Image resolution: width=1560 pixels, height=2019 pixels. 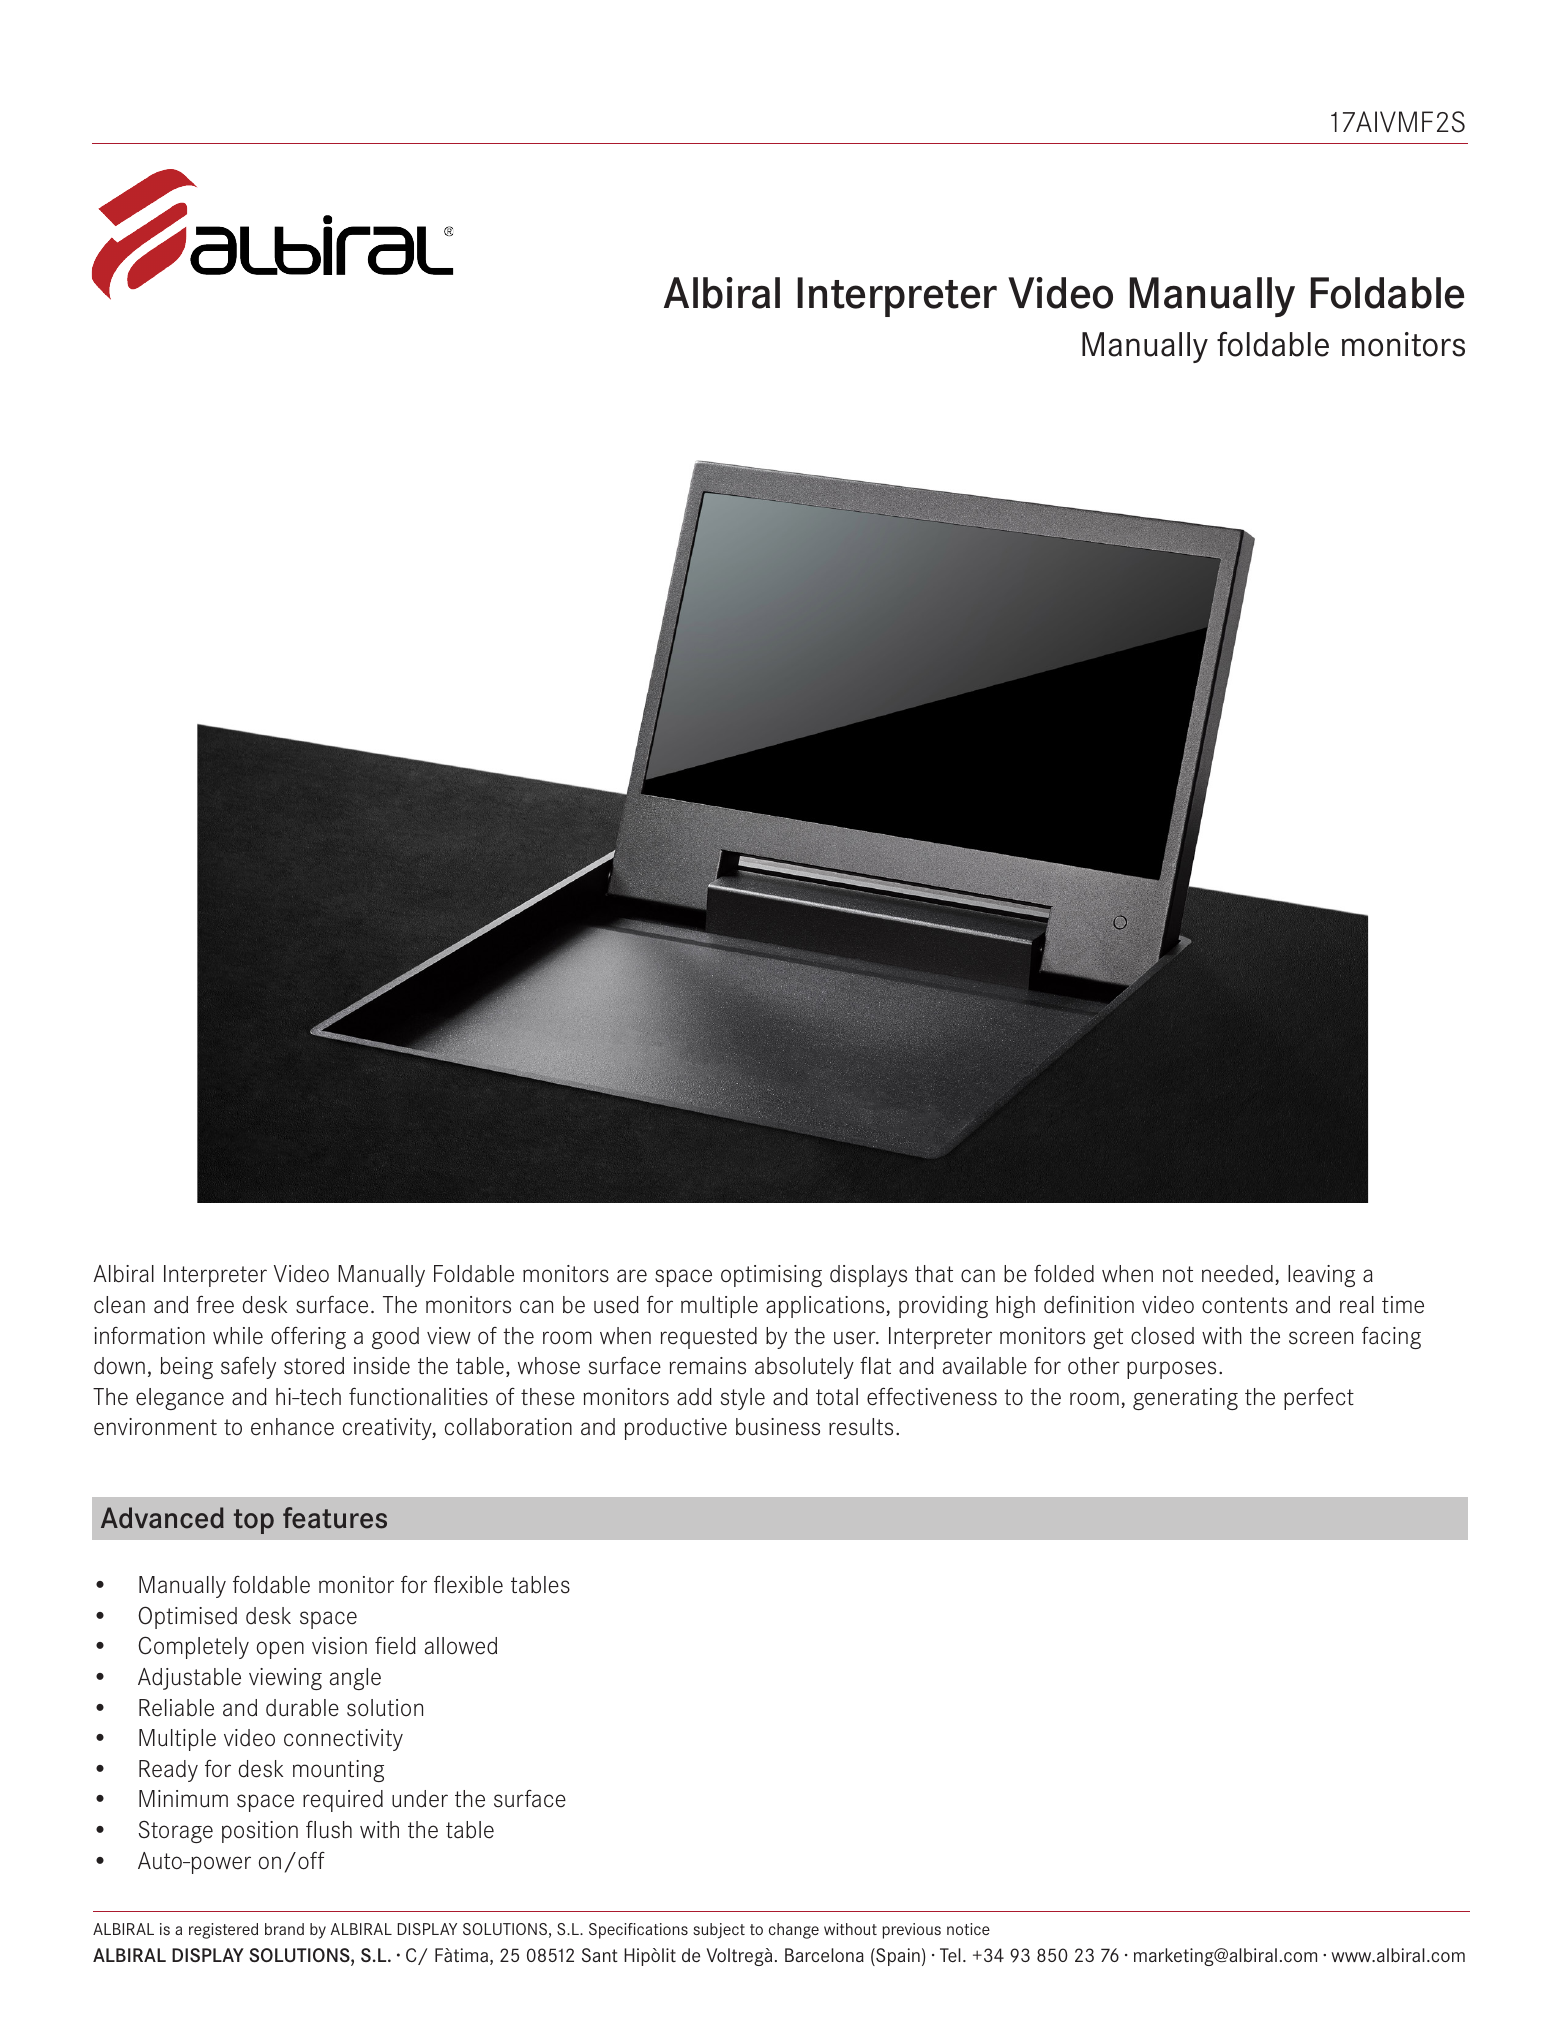 What do you see at coordinates (771, 1276) in the screenshot?
I see `optimising` at bounding box center [771, 1276].
